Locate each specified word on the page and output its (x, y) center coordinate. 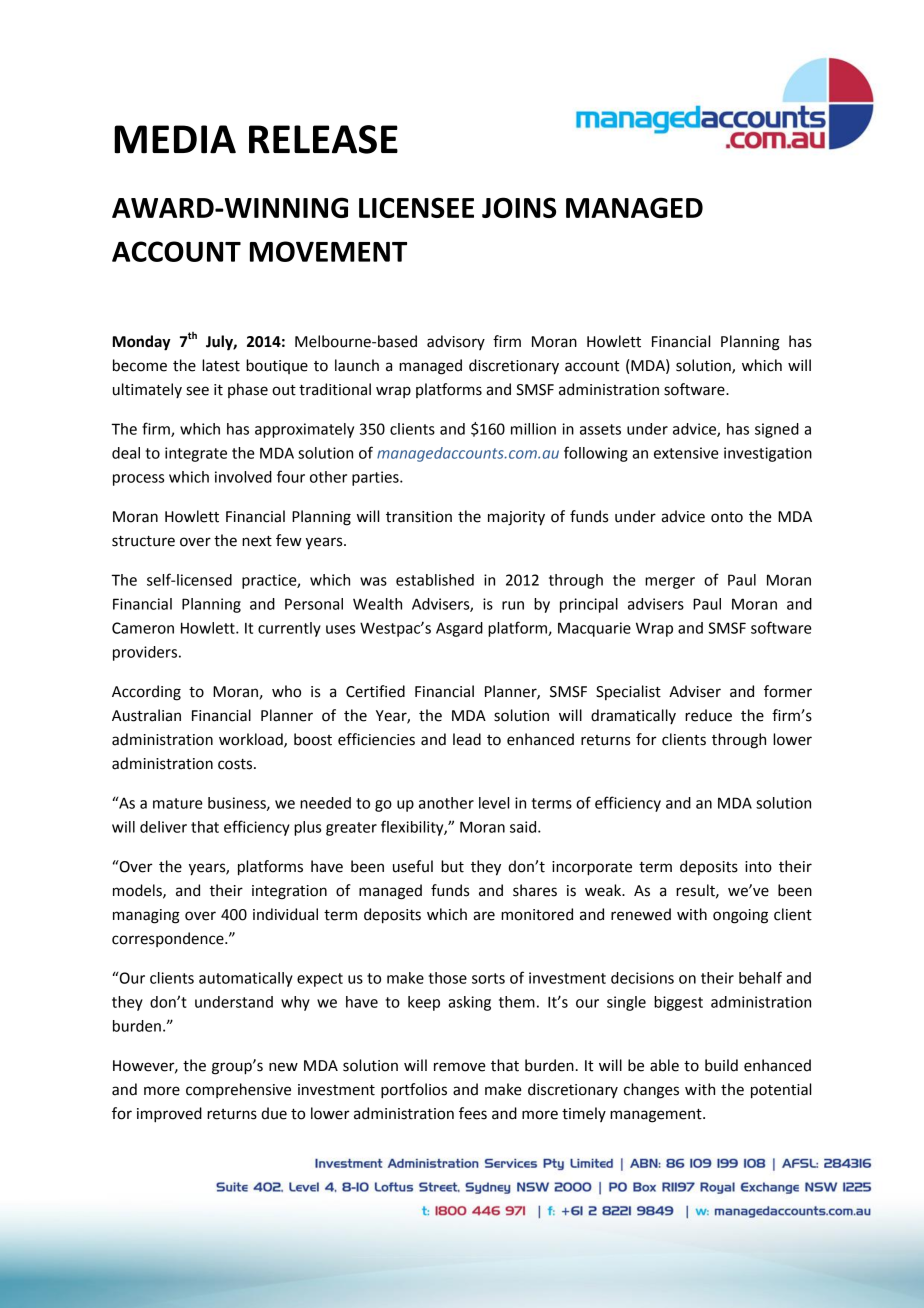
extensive (686, 453)
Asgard (459, 629)
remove (460, 1067)
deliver (163, 827)
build (721, 1065)
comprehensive (238, 1090)
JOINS (519, 207)
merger (670, 583)
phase (248, 390)
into (758, 867)
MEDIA (175, 139)
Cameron (143, 628)
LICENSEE (416, 207)
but (452, 866)
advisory (456, 342)
